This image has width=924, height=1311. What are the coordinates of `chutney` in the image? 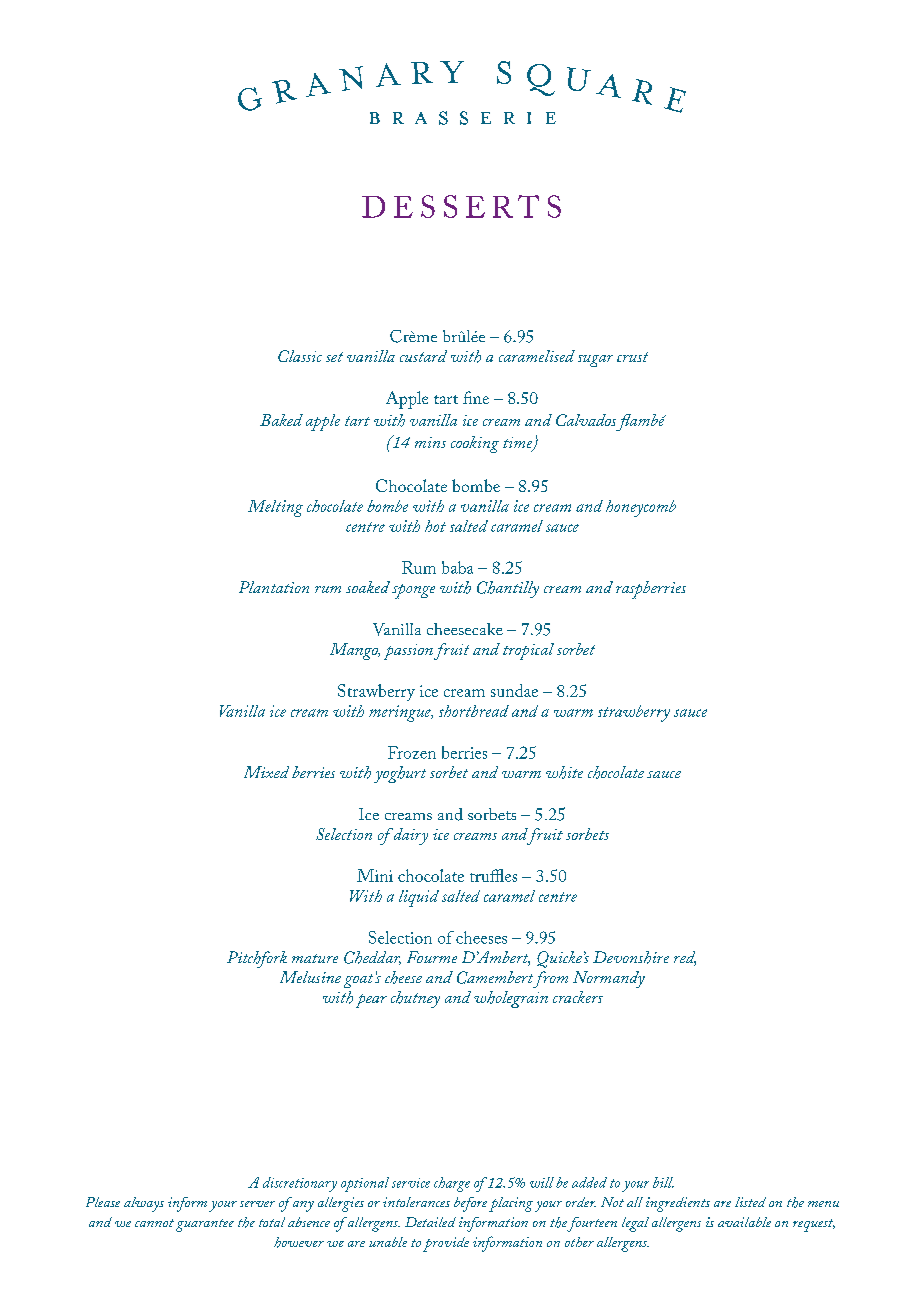 It's located at (415, 999).
